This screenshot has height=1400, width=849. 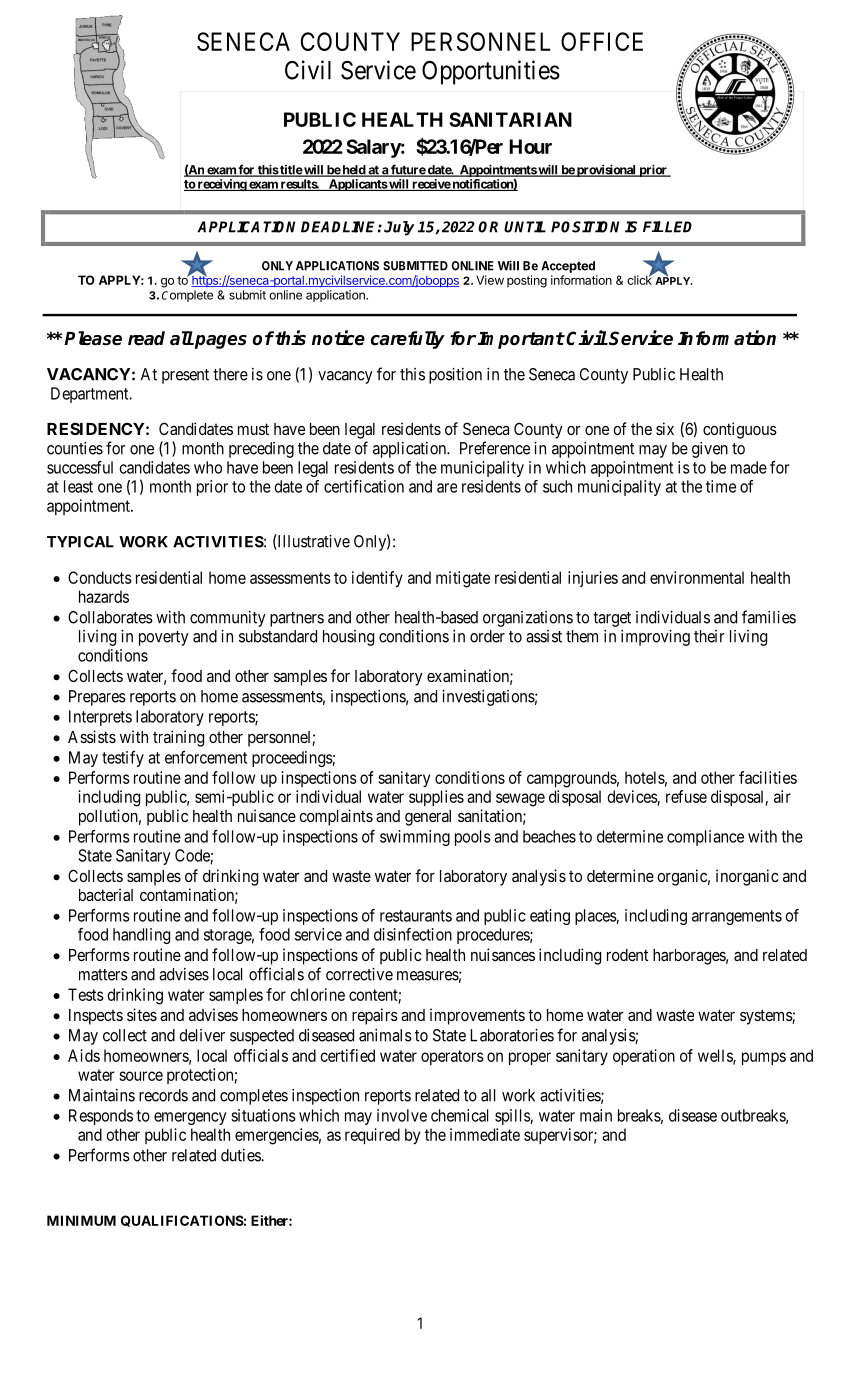 What do you see at coordinates (408, 170) in the screenshot?
I see `future` at bounding box center [408, 170].
